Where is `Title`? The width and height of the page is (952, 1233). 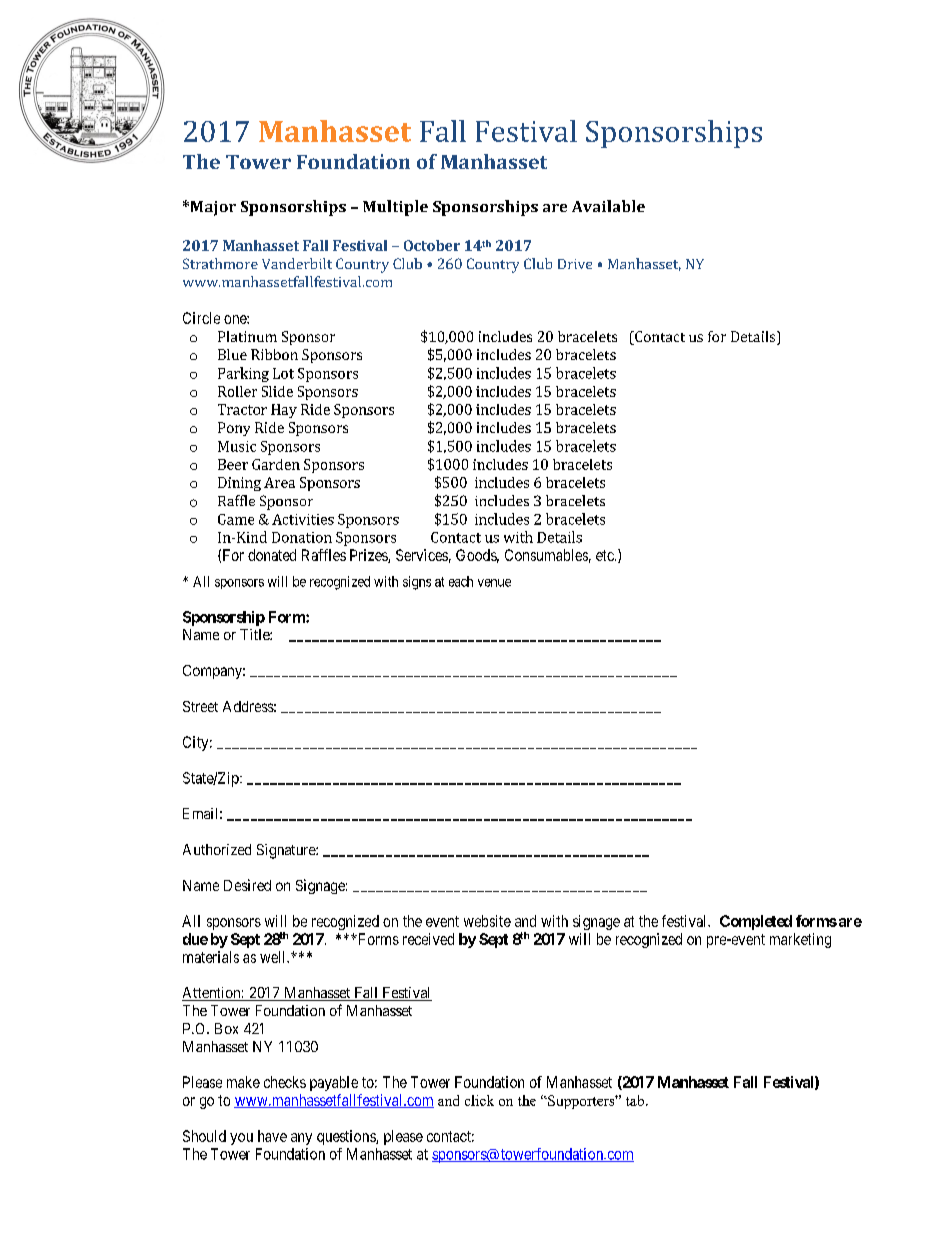 Title is located at coordinates (255, 634).
